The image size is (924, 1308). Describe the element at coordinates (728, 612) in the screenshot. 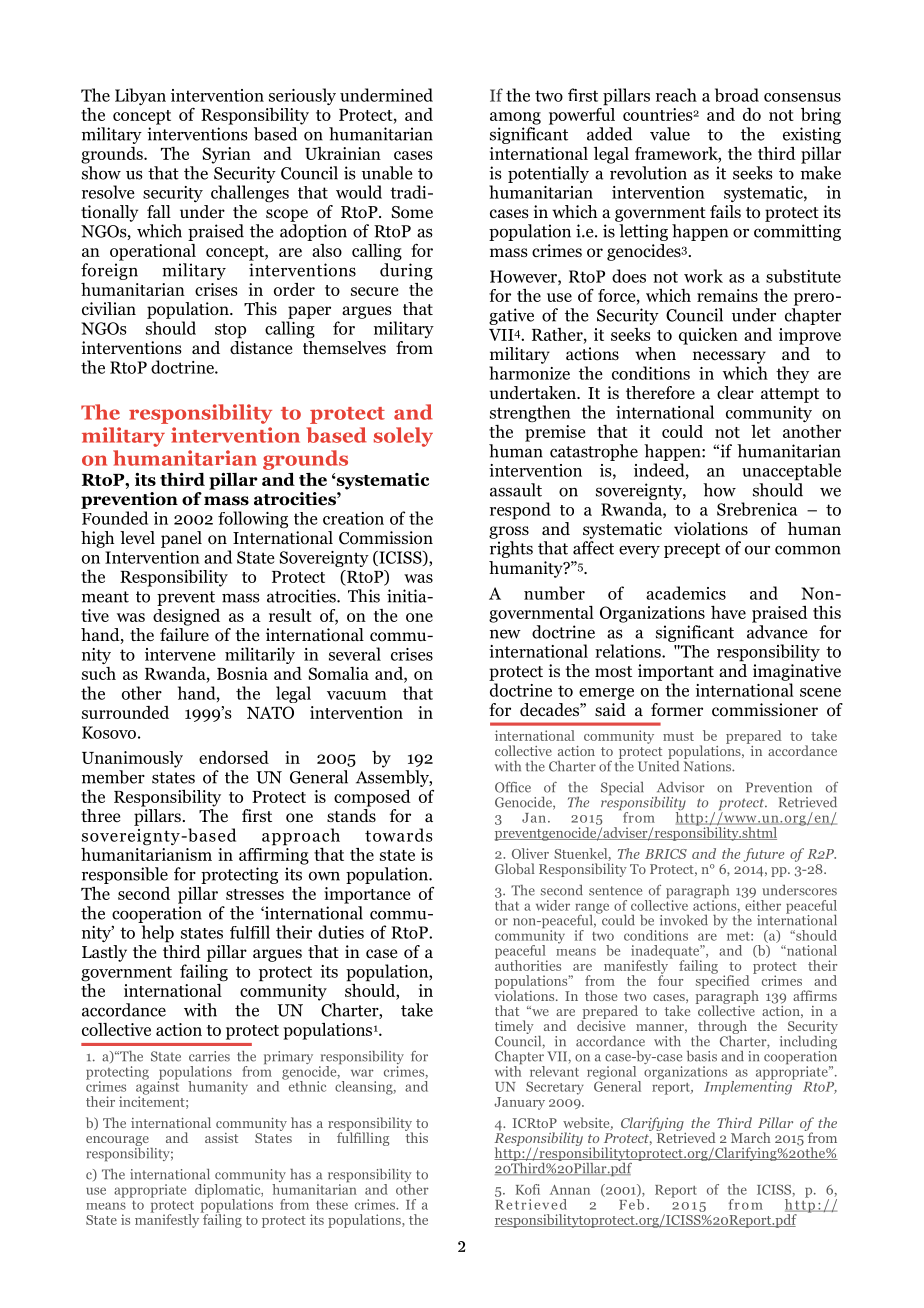

I see `have` at that location.
